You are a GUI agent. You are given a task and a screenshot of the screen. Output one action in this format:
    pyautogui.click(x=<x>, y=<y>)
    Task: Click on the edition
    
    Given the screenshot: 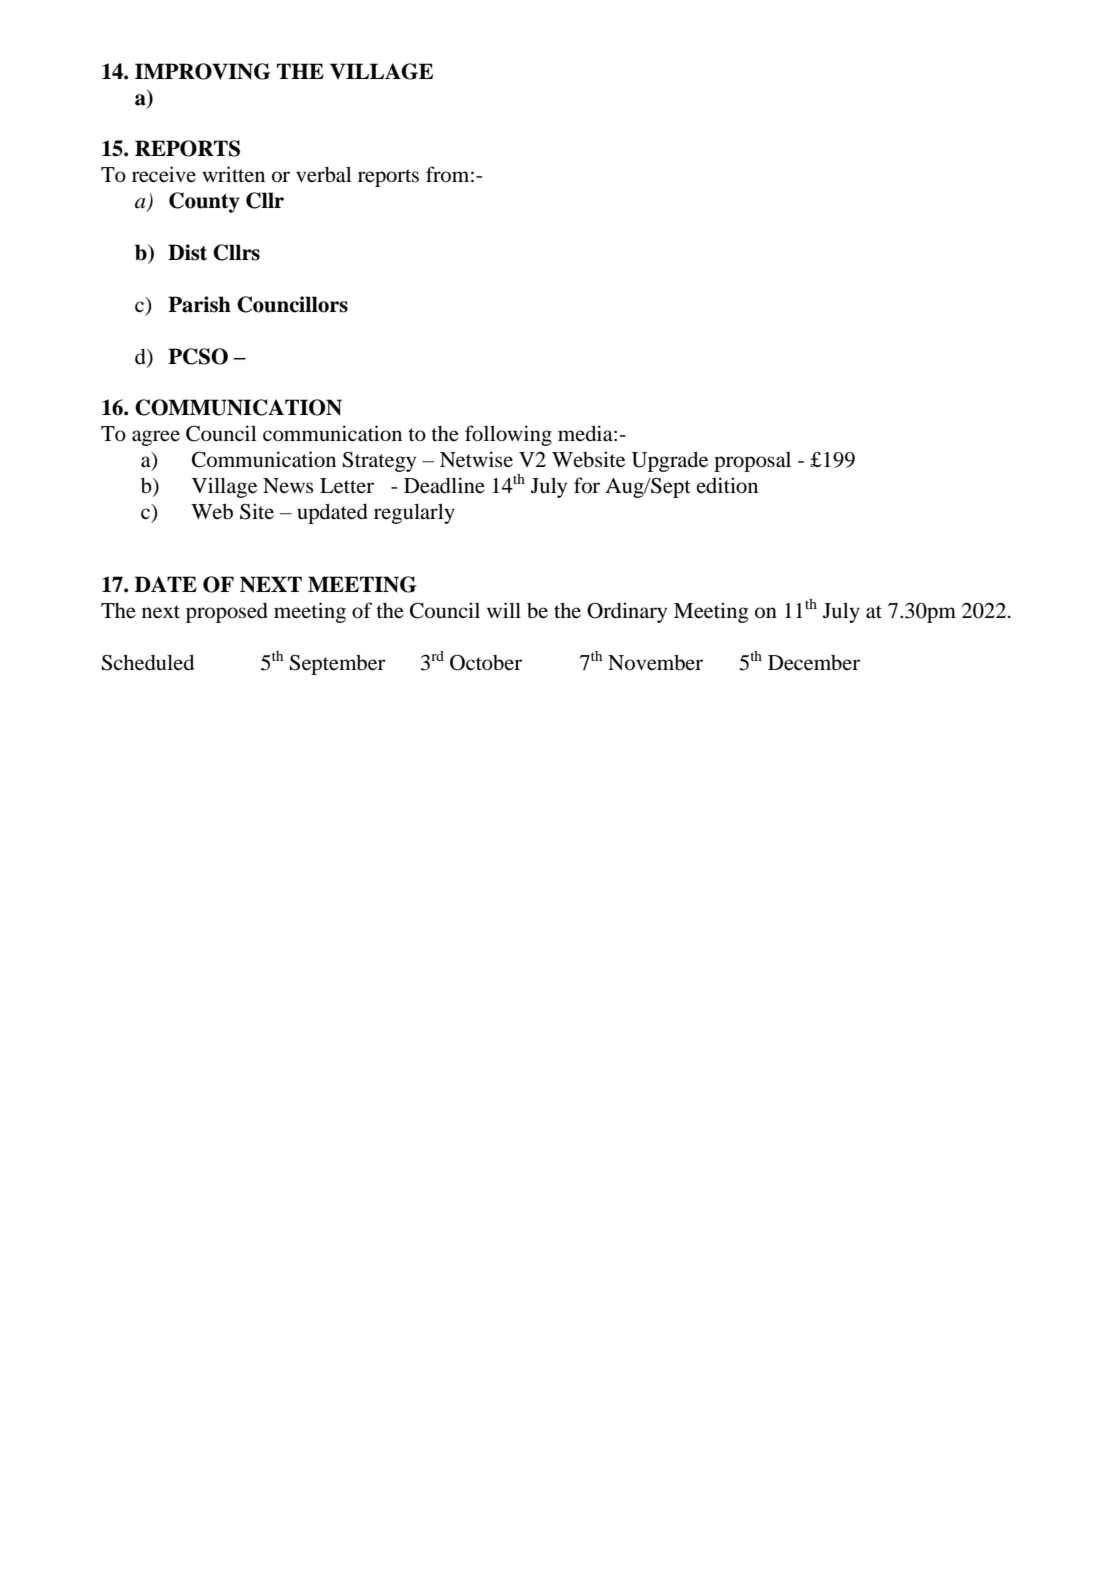 What is the action you would take?
    pyautogui.click(x=727, y=485)
